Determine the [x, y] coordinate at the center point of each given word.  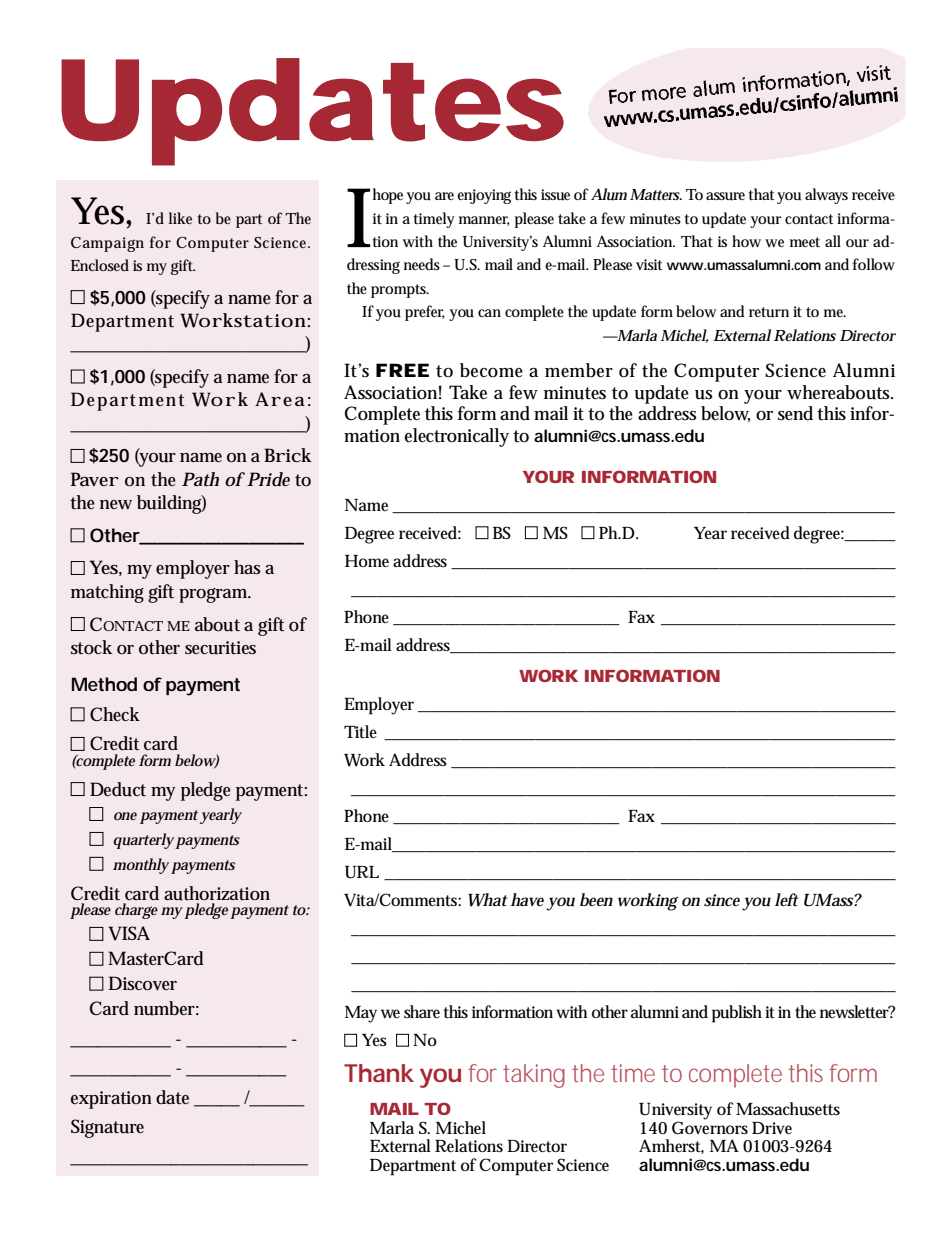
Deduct [118, 789]
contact [809, 219]
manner [484, 221]
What [488, 900]
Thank [379, 1073]
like [180, 218]
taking [534, 1076]
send [795, 413]
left [787, 899]
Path [200, 479]
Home [367, 561]
